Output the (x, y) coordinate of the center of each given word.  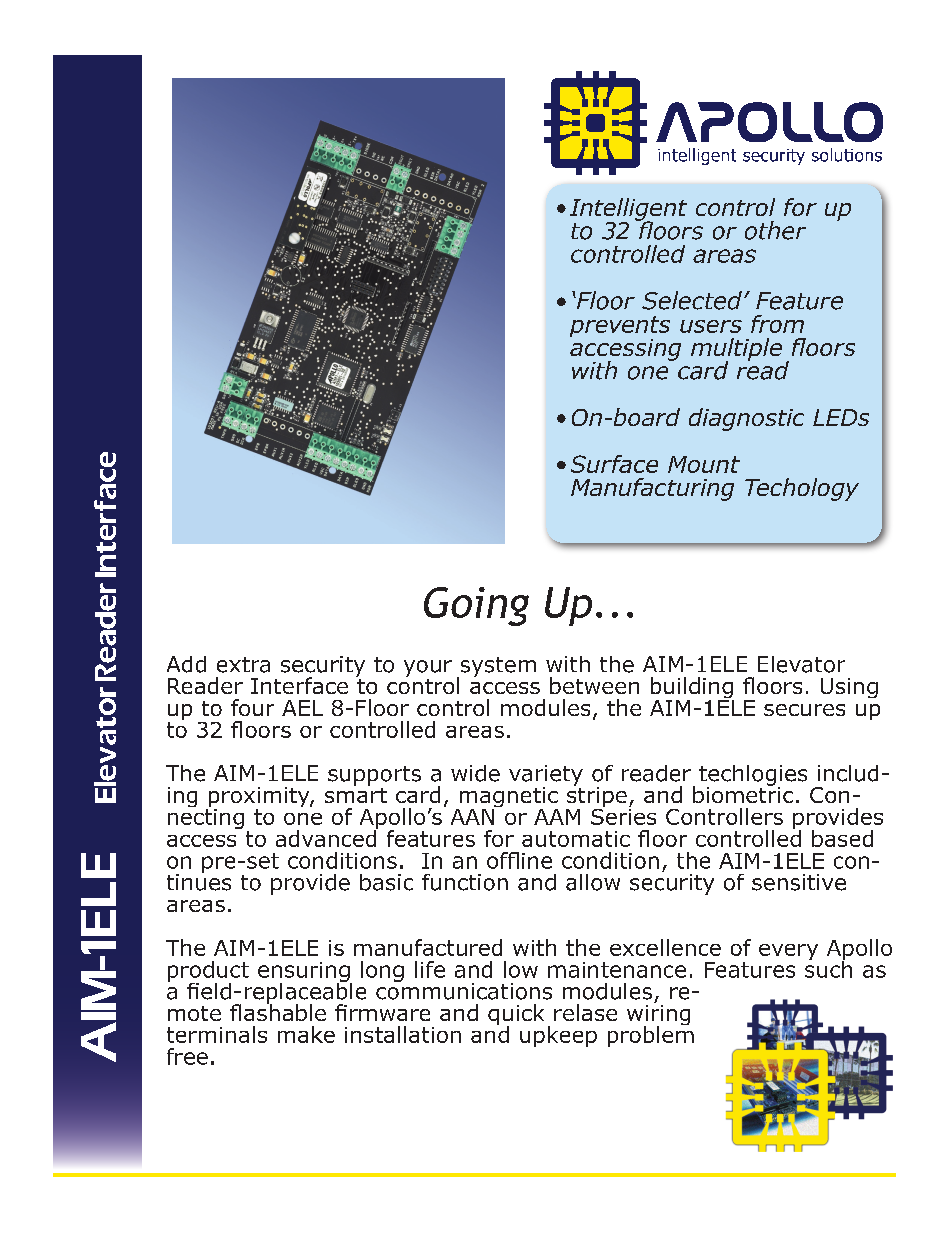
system (497, 668)
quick (516, 1016)
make (306, 1034)
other (775, 230)
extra (243, 665)
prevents (620, 328)
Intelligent (628, 210)
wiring (658, 1015)
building (692, 689)
